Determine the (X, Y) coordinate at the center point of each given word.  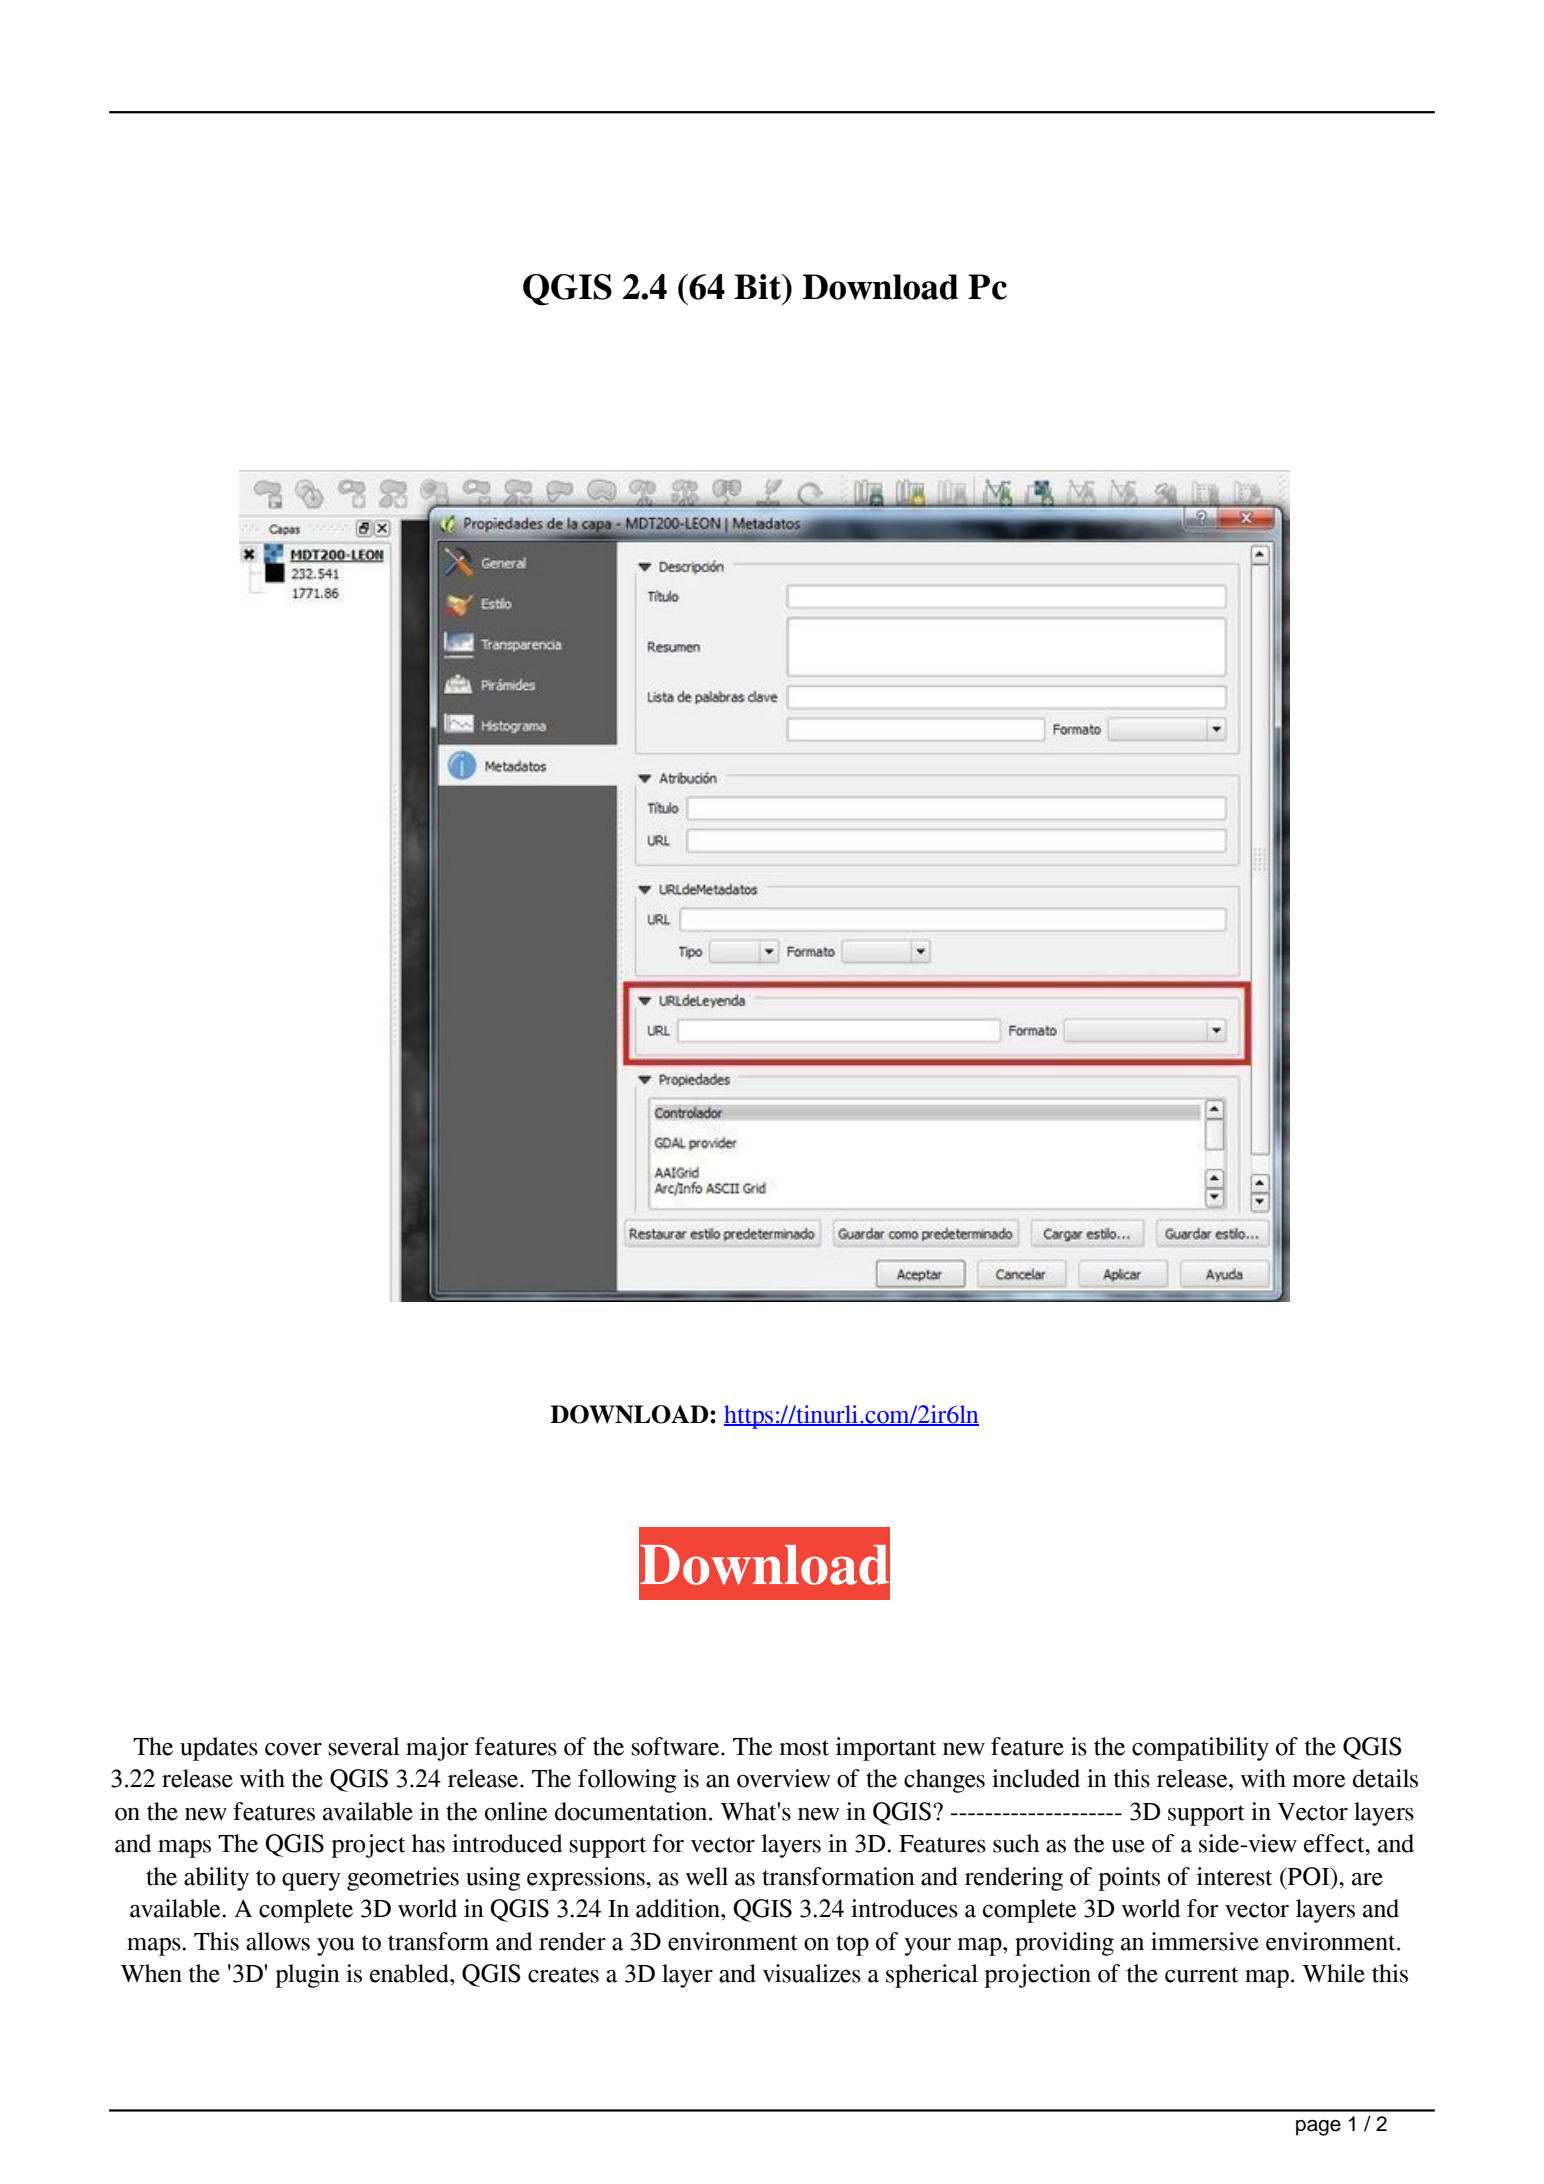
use (1128, 1846)
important (886, 1749)
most (804, 1748)
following (627, 1781)
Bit (758, 287)
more (1318, 1781)
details (1385, 1778)
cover (293, 1749)
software (677, 1746)
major (437, 1749)
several (364, 1746)
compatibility (1200, 1749)
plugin (307, 1976)
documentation (632, 1811)
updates (219, 1749)
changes (944, 1781)
